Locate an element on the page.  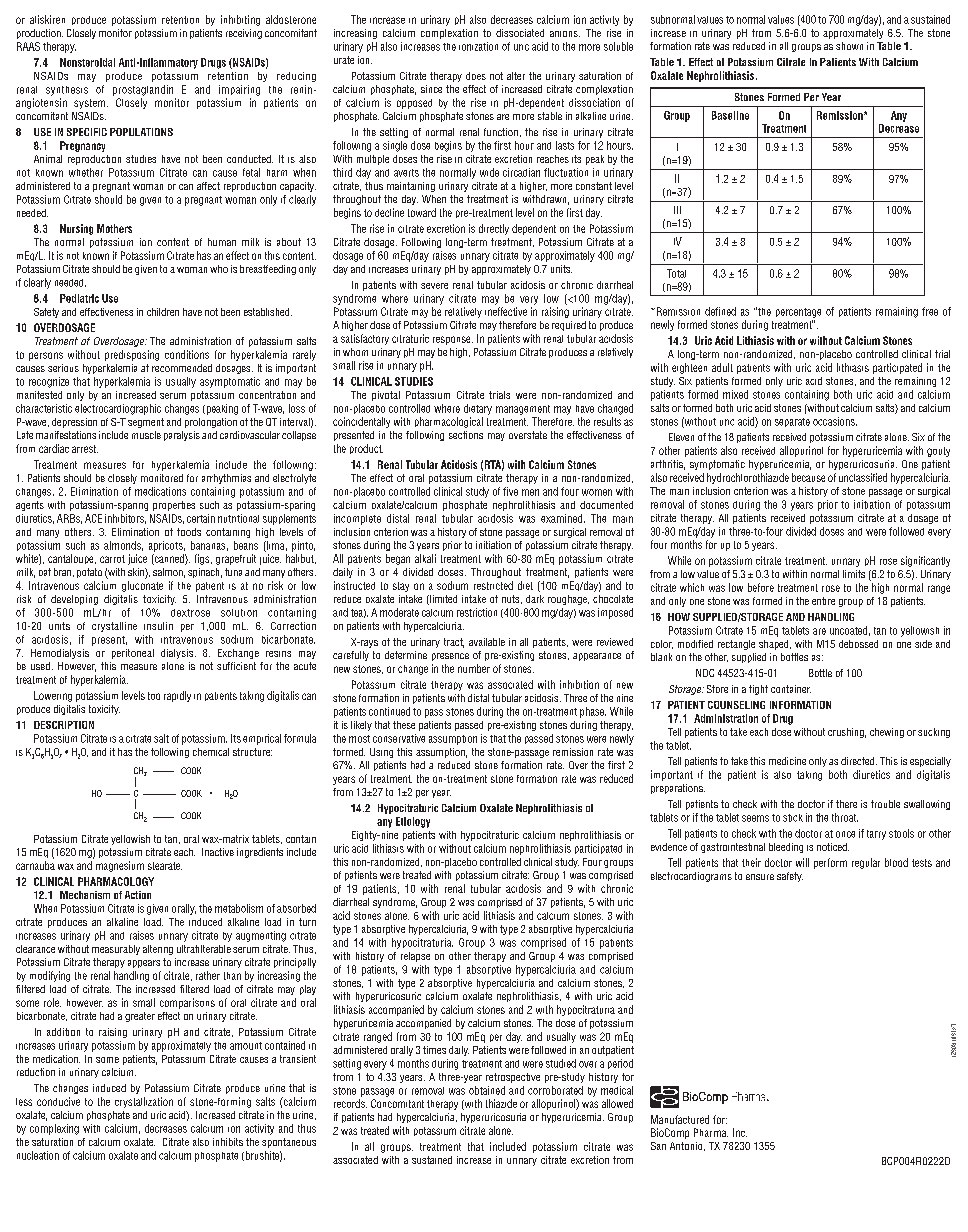
management is located at coordinates (523, 410).
